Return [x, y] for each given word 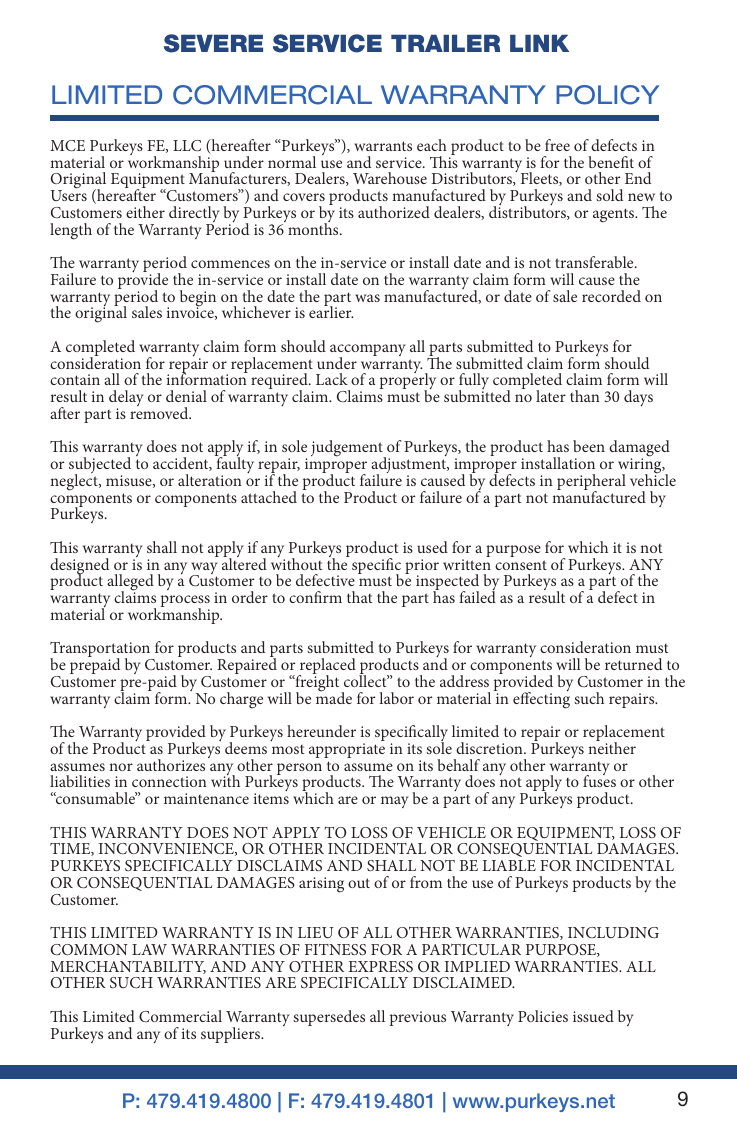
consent [521, 565]
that [360, 597]
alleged [130, 584]
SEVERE [213, 43]
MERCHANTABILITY [128, 967]
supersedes [329, 1018]
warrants [383, 146]
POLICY [607, 95]
